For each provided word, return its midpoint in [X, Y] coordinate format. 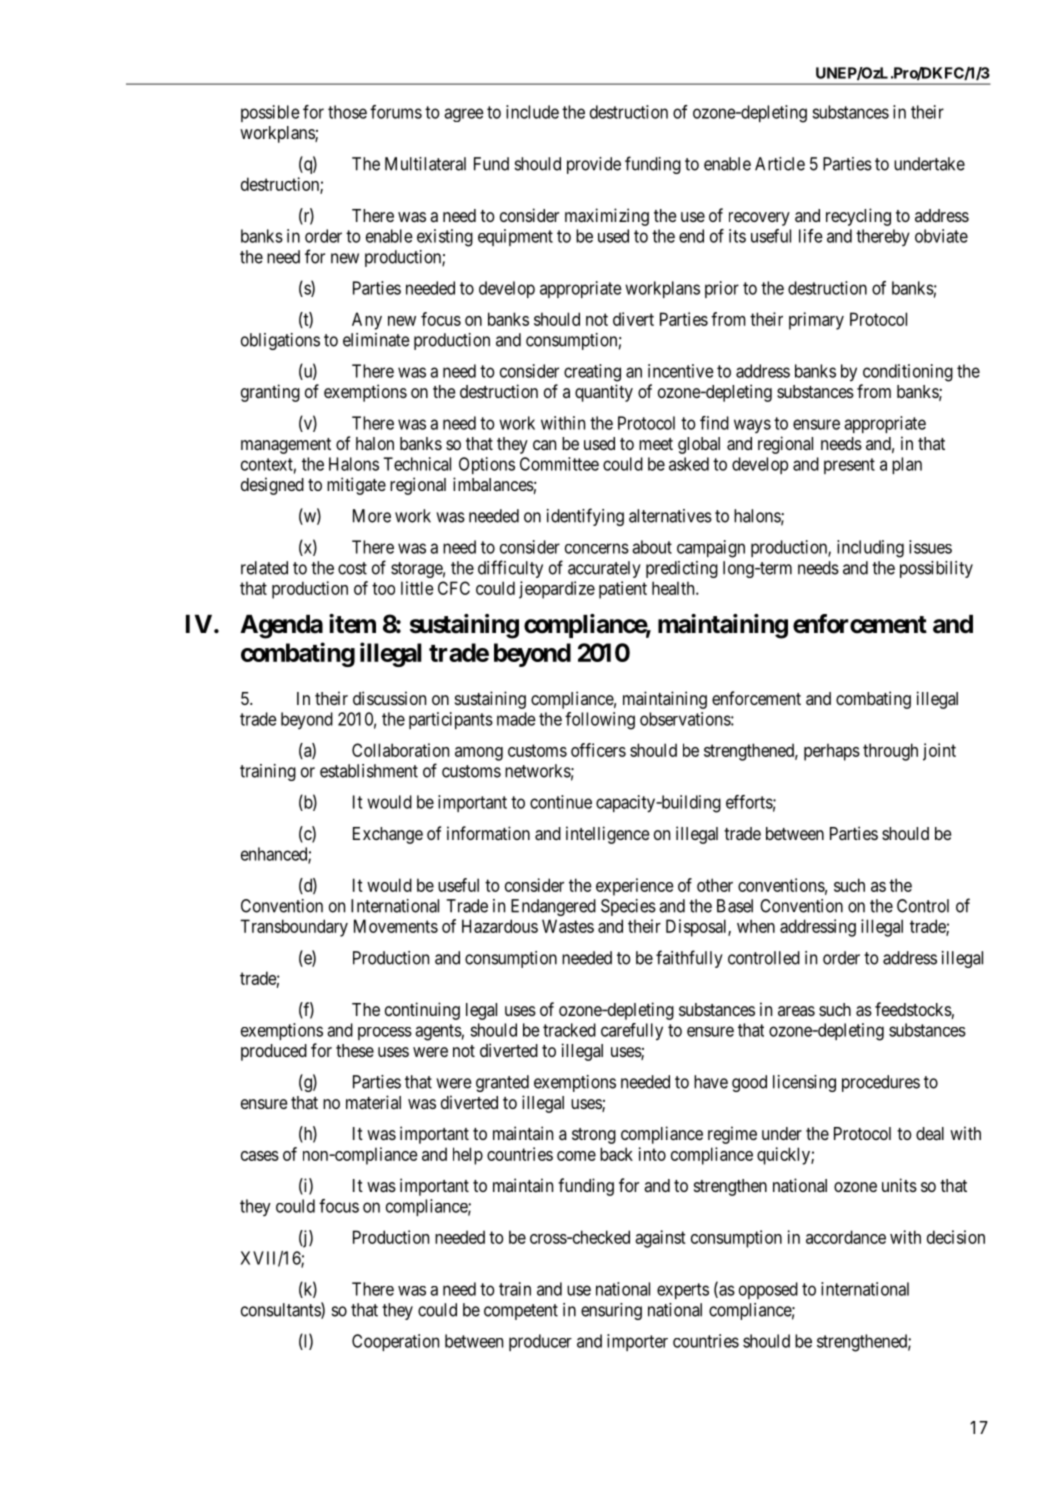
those [347, 112]
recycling [858, 217]
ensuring [611, 1311]
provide [594, 165]
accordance [846, 1237]
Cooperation [395, 1342]
